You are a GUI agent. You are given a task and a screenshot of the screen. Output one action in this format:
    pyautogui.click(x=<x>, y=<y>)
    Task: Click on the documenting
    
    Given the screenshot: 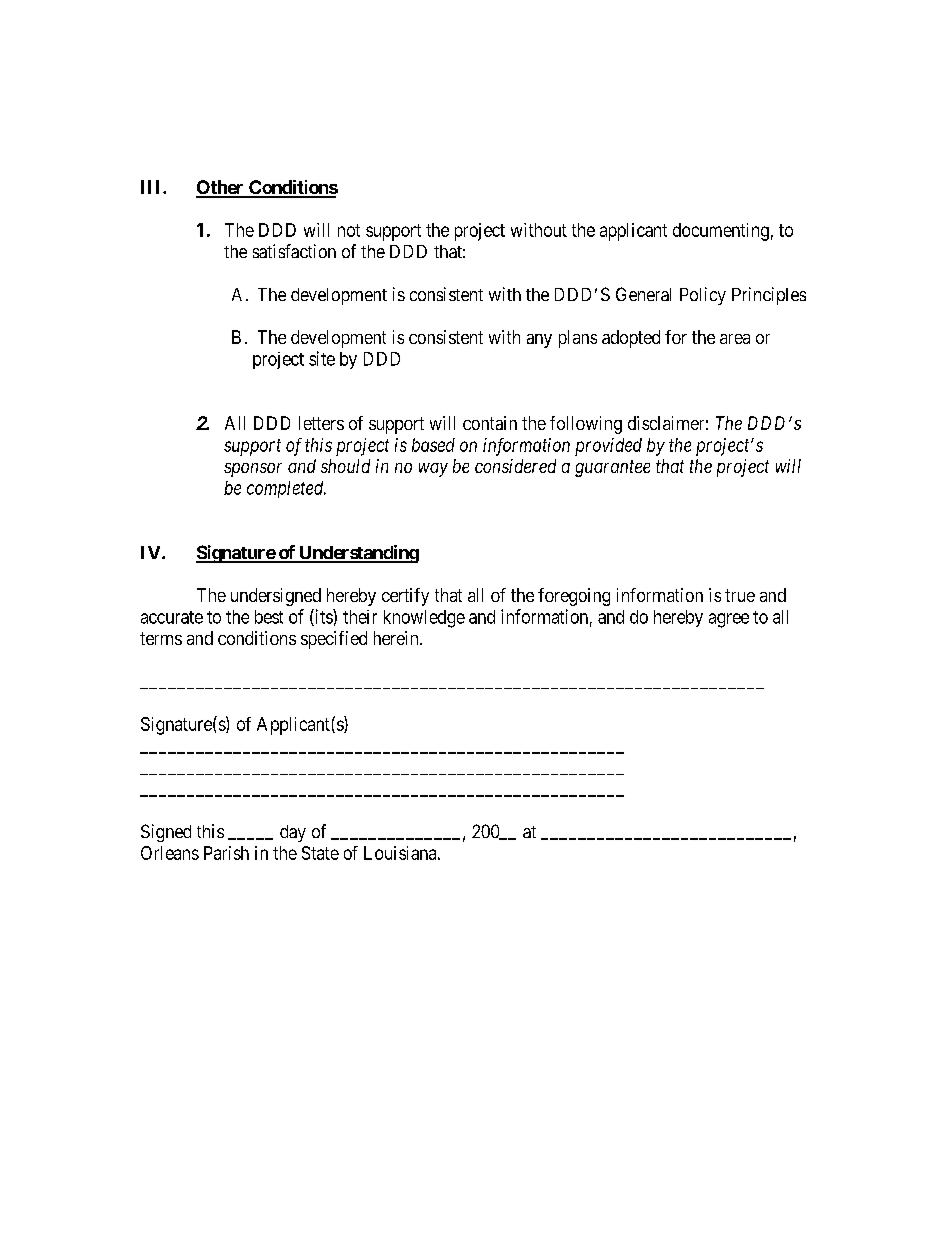 What is the action you would take?
    pyautogui.click(x=721, y=232)
